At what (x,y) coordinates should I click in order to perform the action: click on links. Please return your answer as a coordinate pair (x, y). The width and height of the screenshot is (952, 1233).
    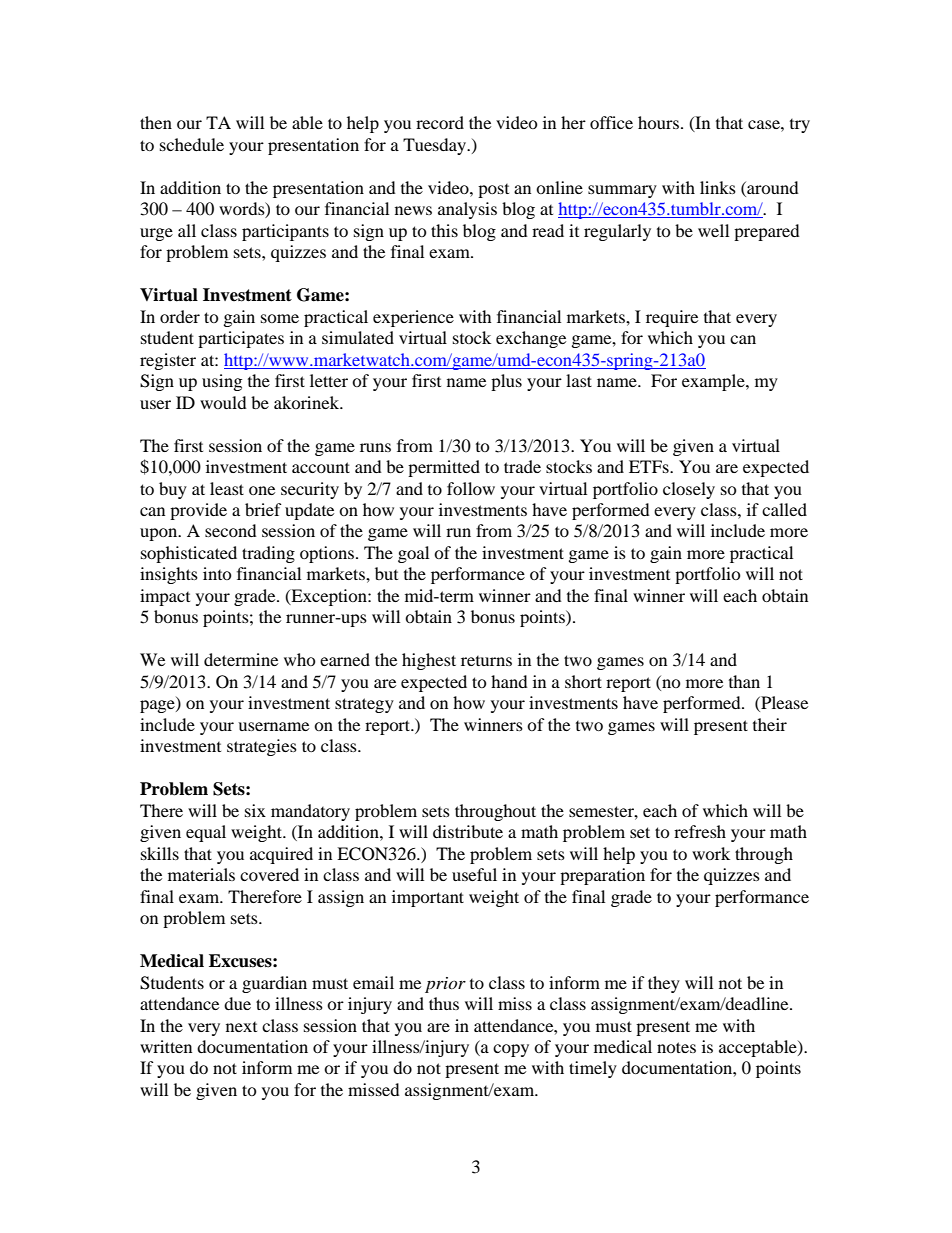
    Looking at the image, I should click on (718, 187).
